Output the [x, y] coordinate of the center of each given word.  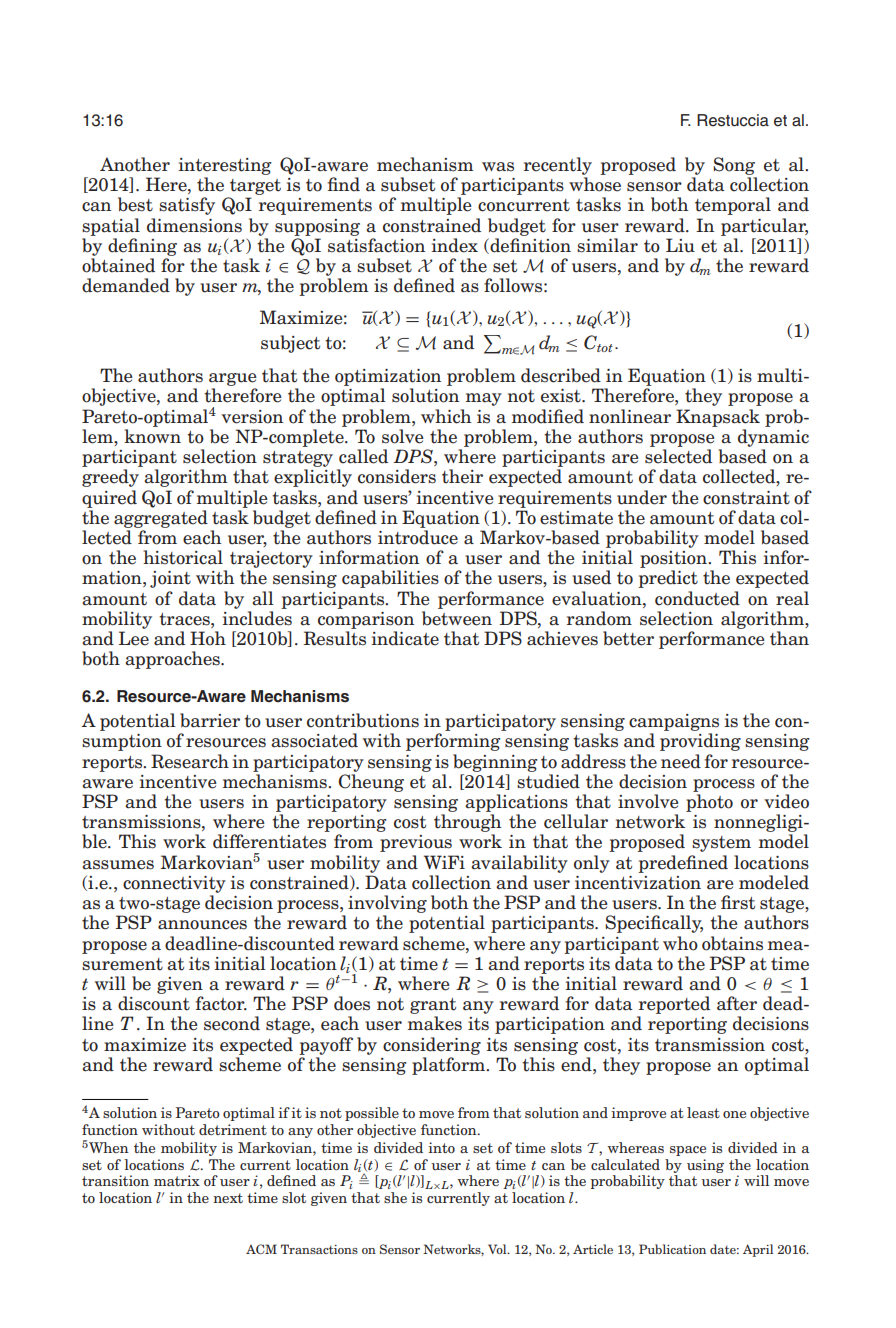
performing [453, 742]
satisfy [187, 206]
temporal [733, 206]
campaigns [674, 722]
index [455, 245]
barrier [210, 720]
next [228, 1198]
